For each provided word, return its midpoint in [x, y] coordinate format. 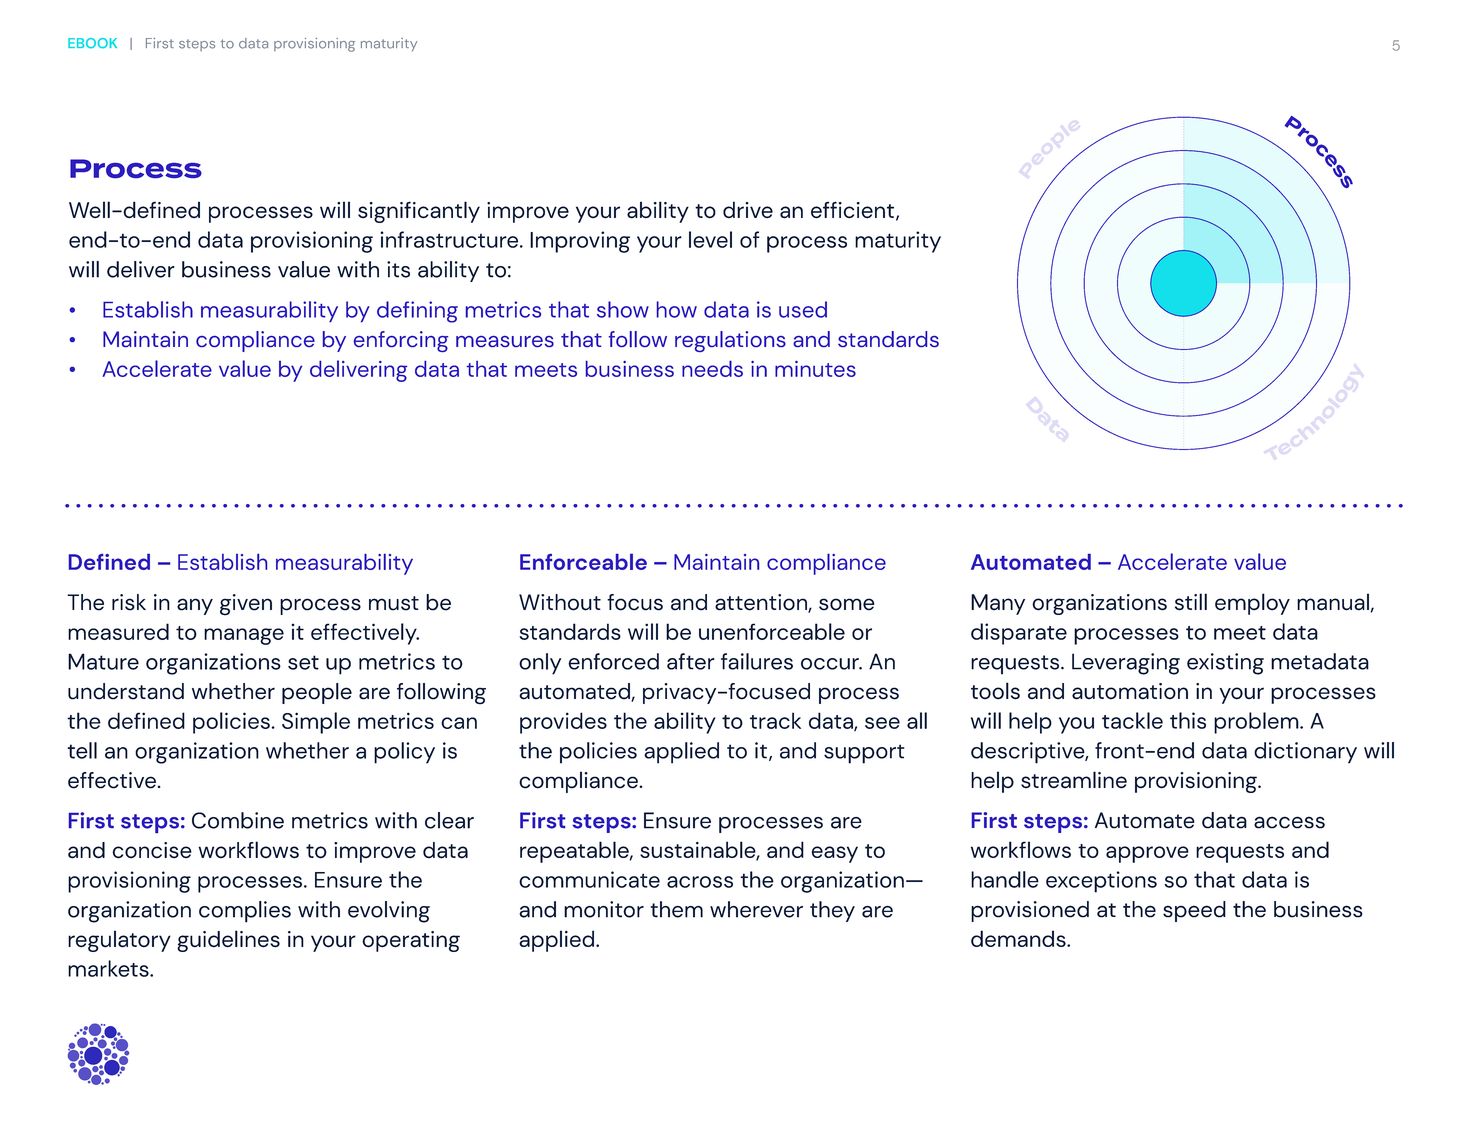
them [677, 909]
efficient [852, 210]
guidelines [228, 941]
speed [1194, 911]
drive [748, 209]
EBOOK [92, 43]
